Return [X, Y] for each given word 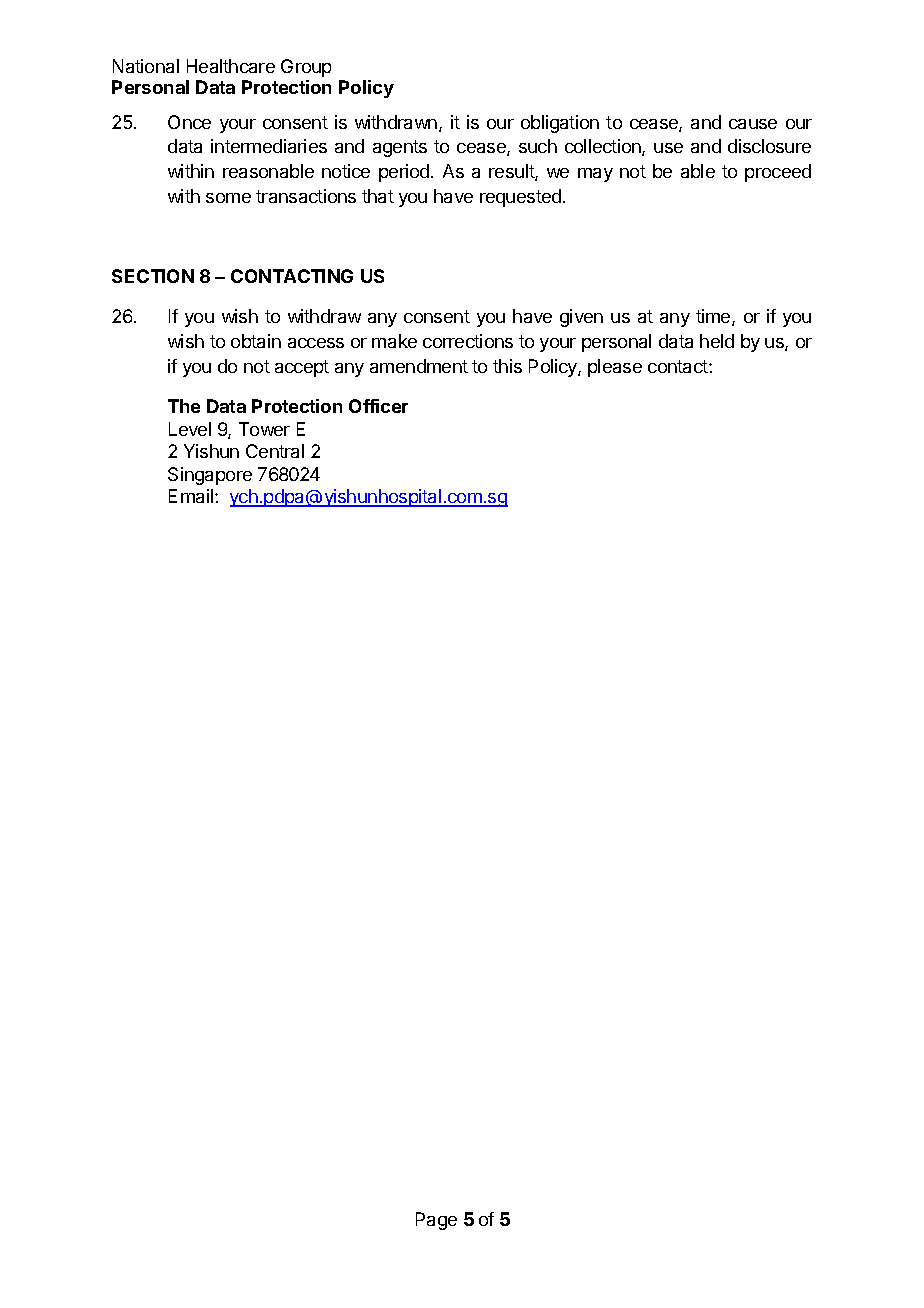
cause [753, 124]
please [615, 368]
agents [400, 148]
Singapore [210, 476]
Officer [378, 406]
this [507, 366]
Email [192, 496]
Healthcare [231, 66]
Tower [264, 429]
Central [275, 451]
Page [436, 1221]
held [717, 341]
